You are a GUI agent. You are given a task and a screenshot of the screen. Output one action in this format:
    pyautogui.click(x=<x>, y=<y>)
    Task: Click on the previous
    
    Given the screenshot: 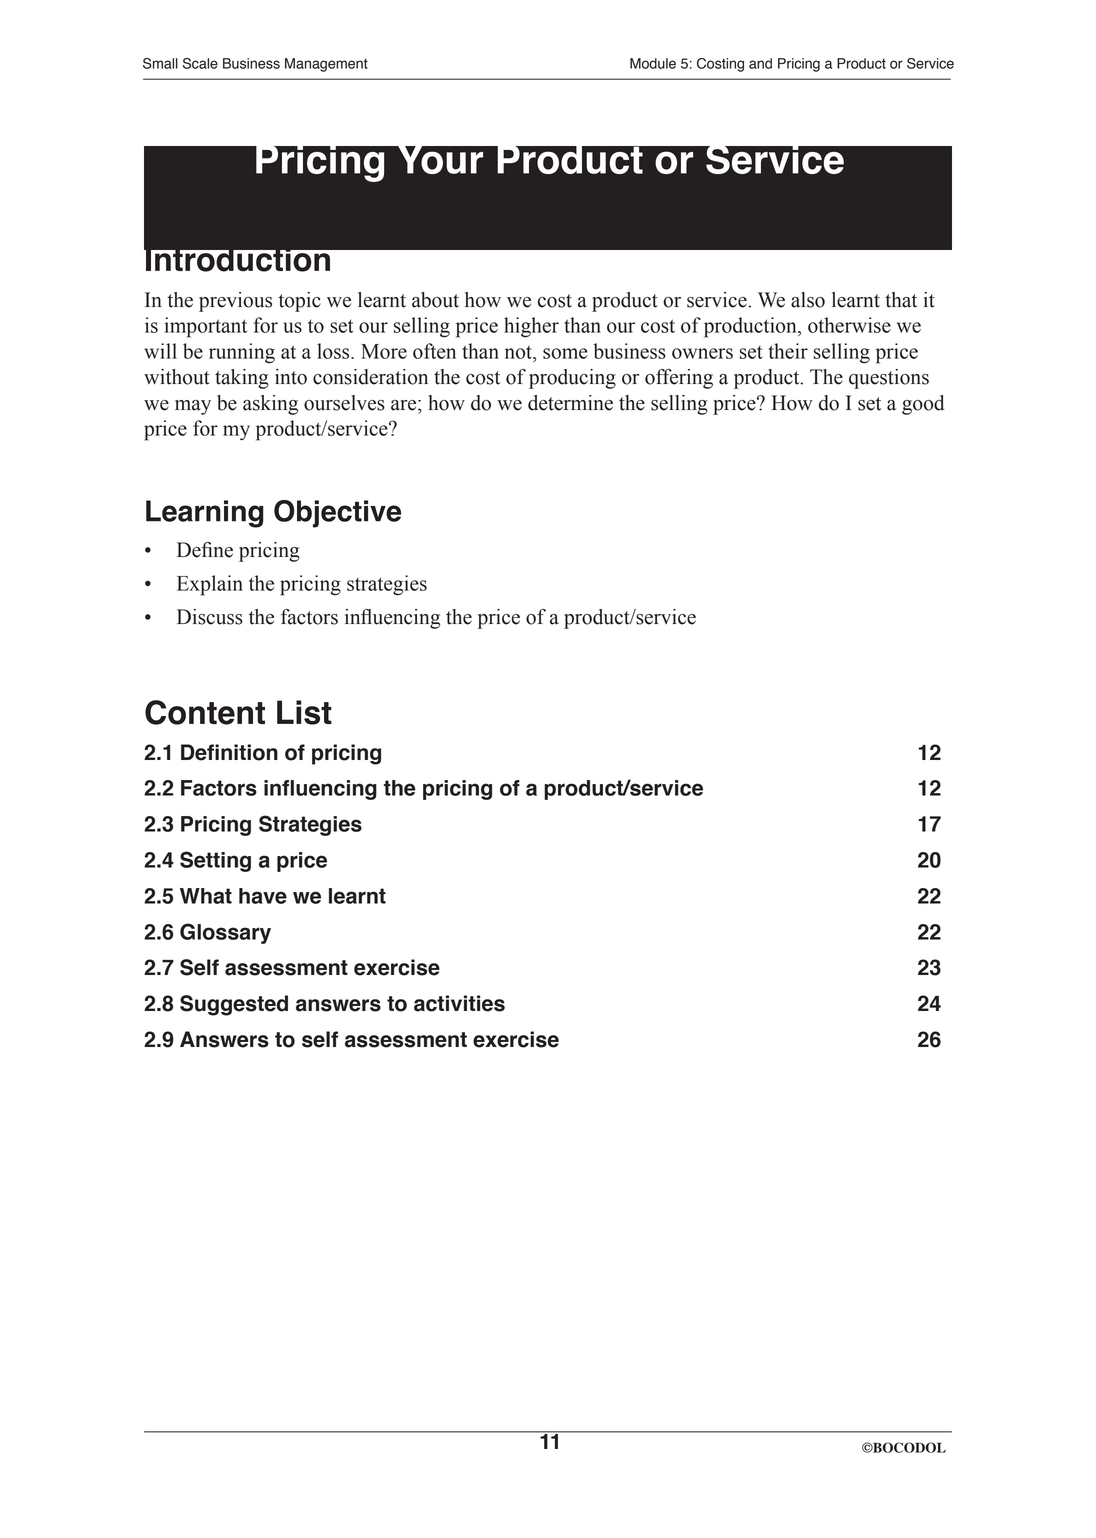 What is the action you would take?
    pyautogui.click(x=235, y=302)
